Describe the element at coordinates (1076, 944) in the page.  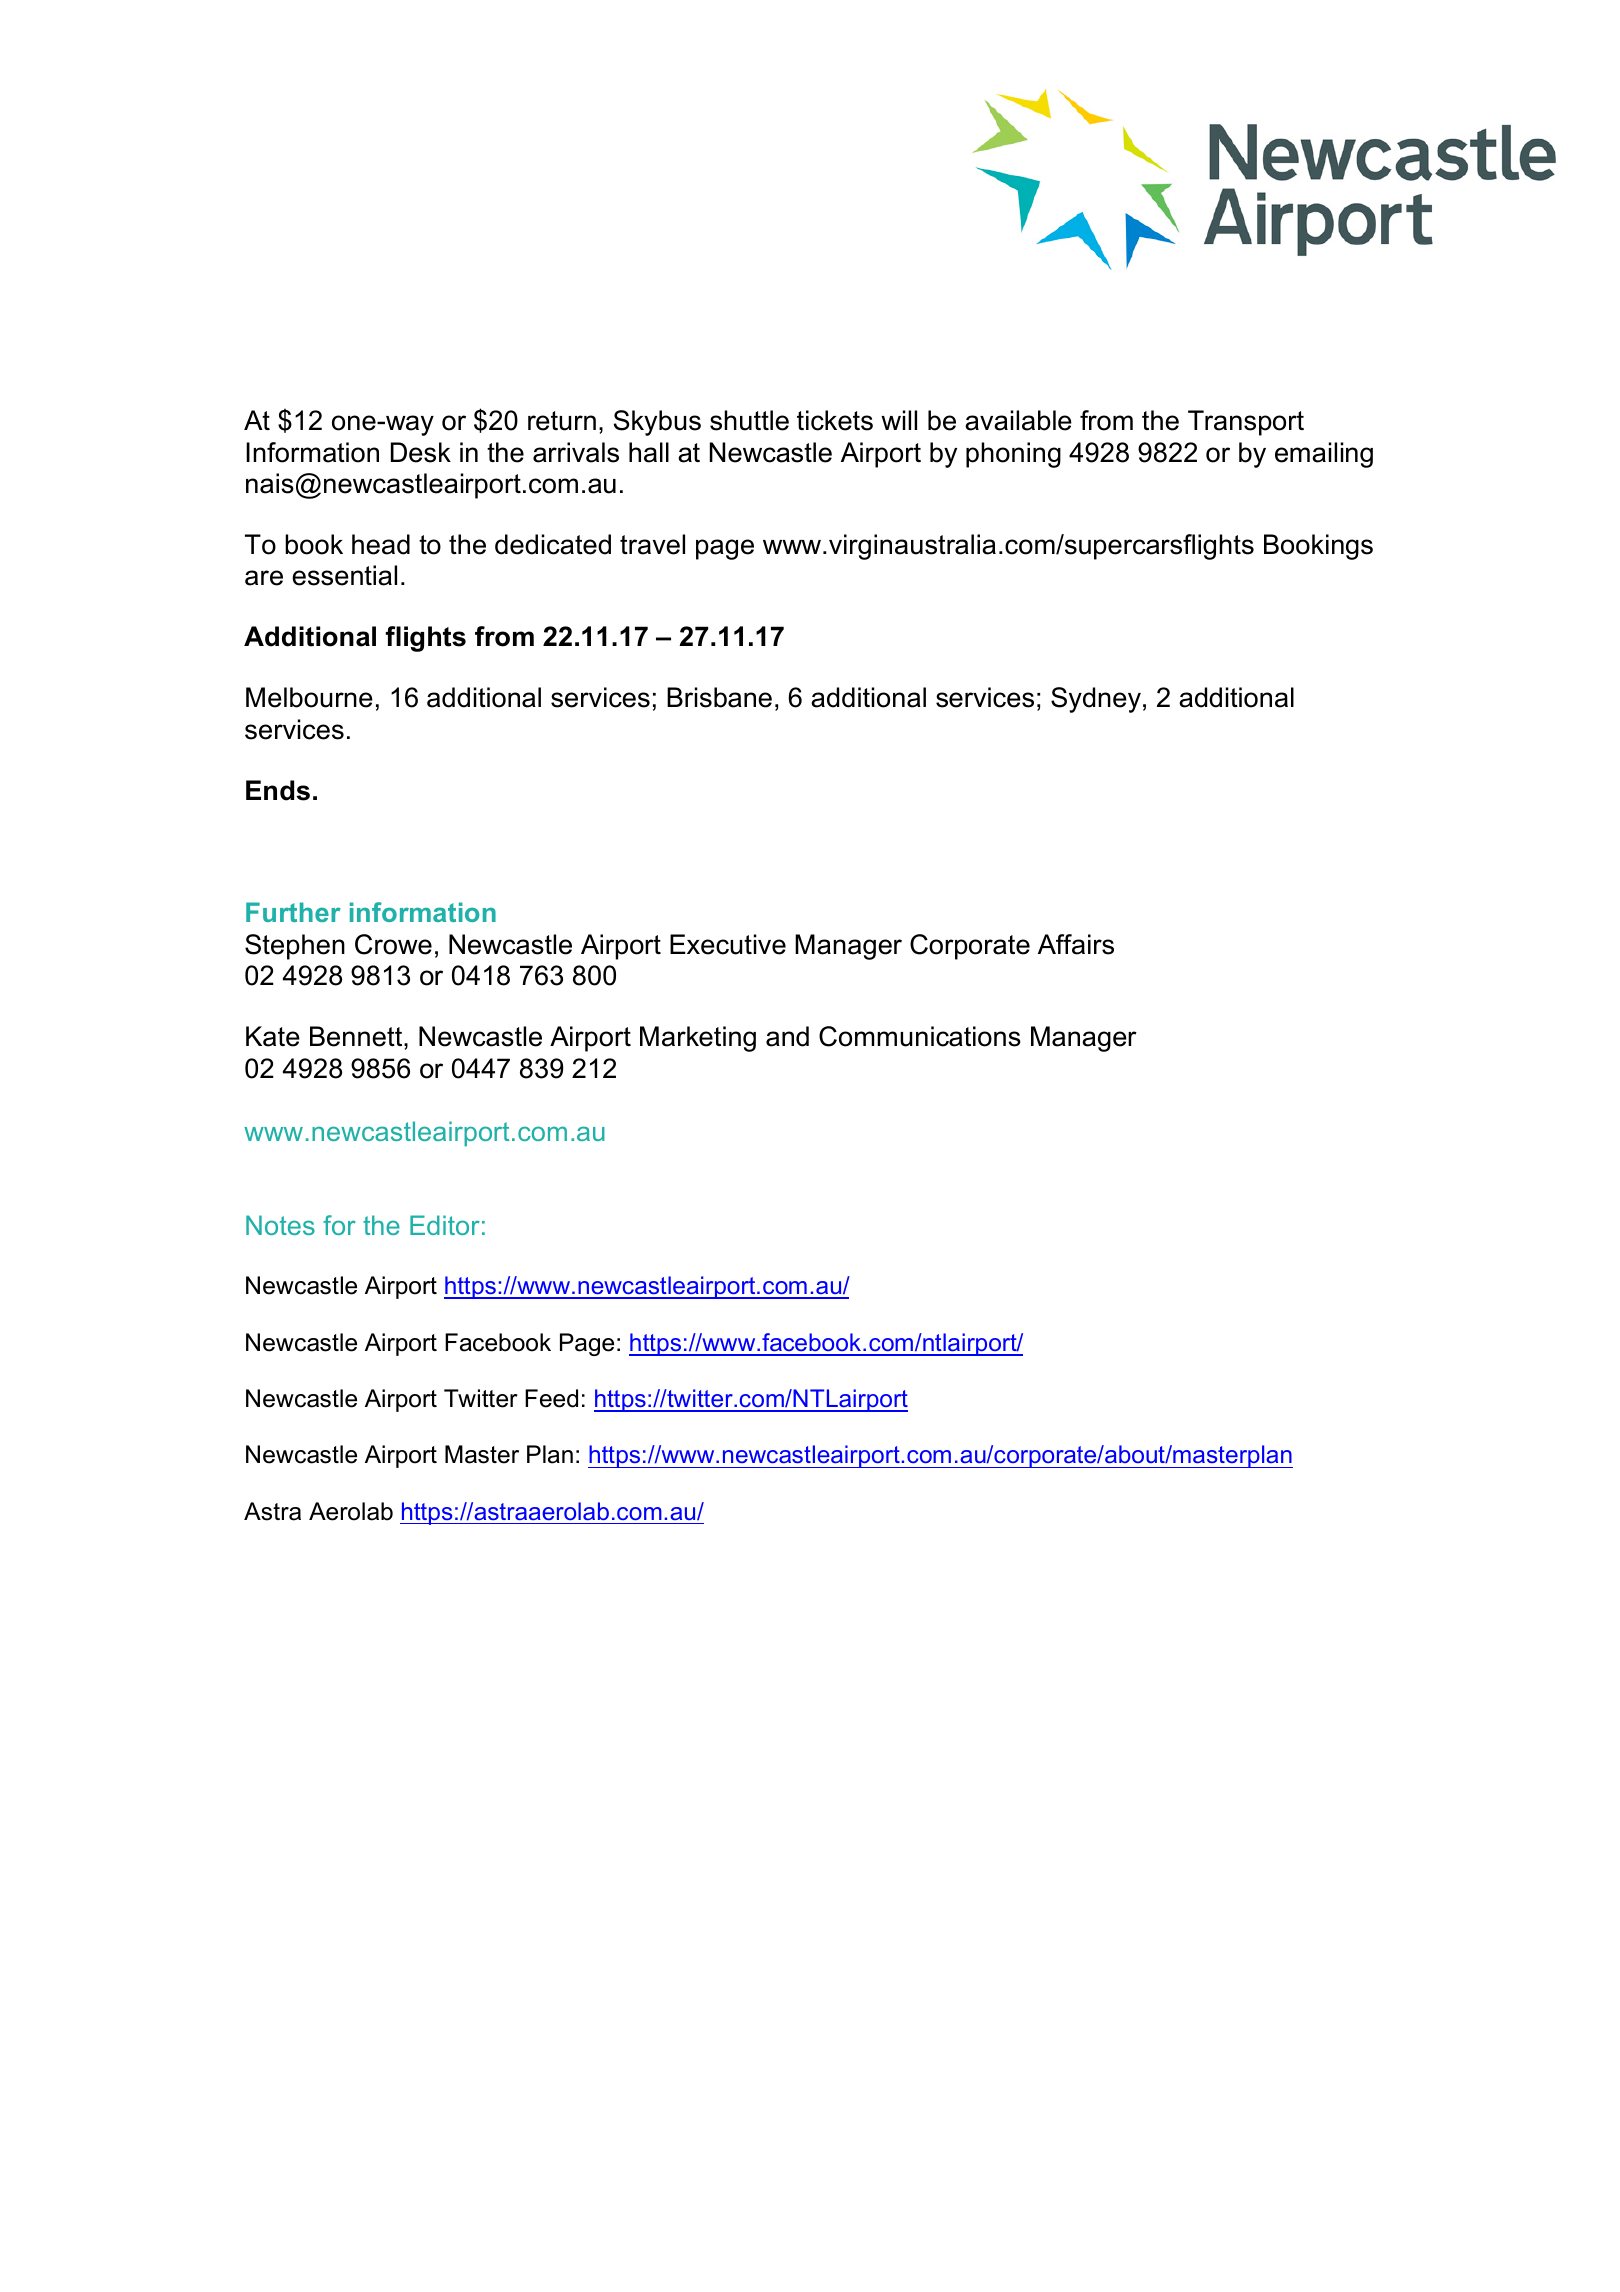
I see `Affairs` at that location.
